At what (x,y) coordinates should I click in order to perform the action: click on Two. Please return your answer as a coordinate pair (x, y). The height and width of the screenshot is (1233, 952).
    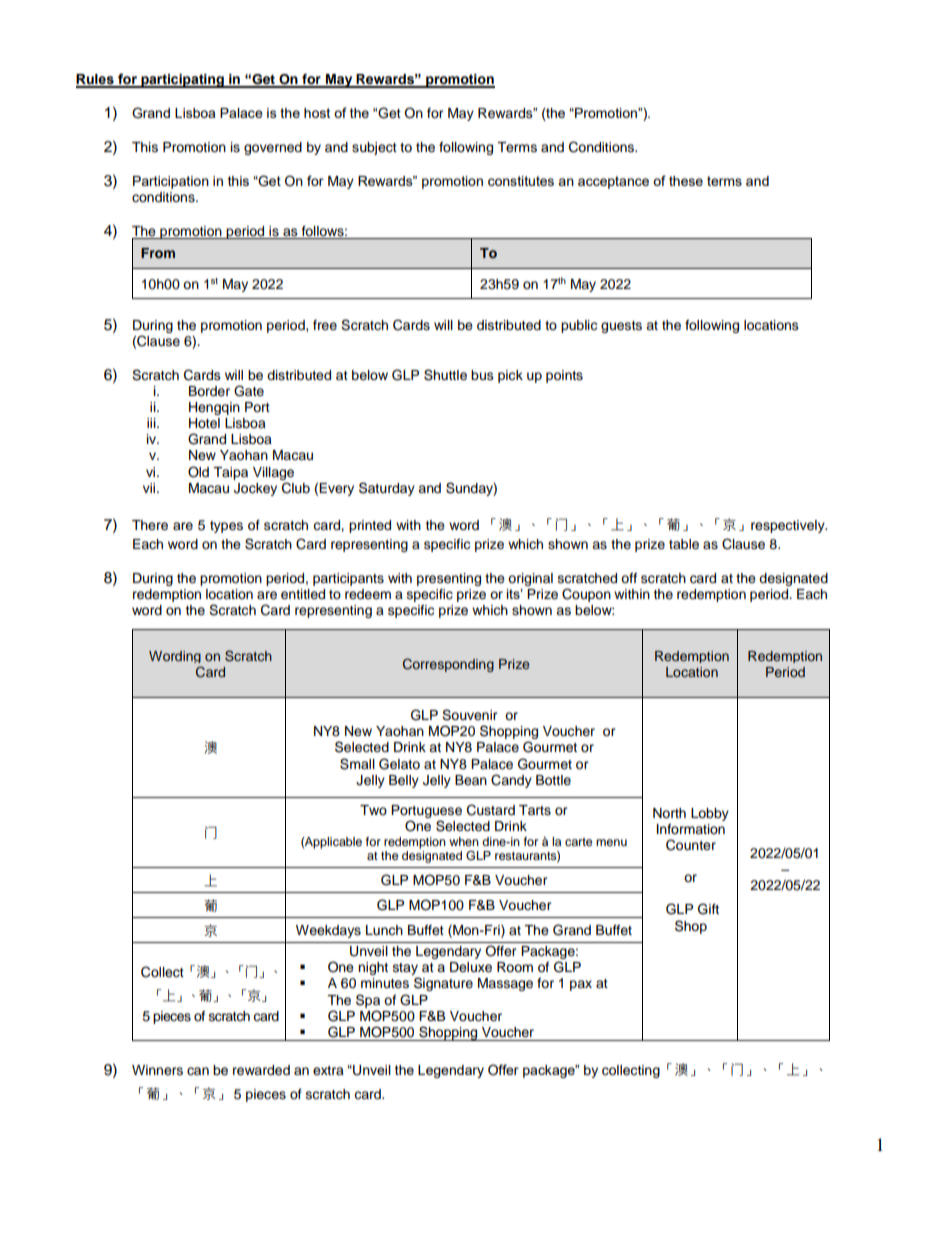
    Looking at the image, I should click on (373, 810).
